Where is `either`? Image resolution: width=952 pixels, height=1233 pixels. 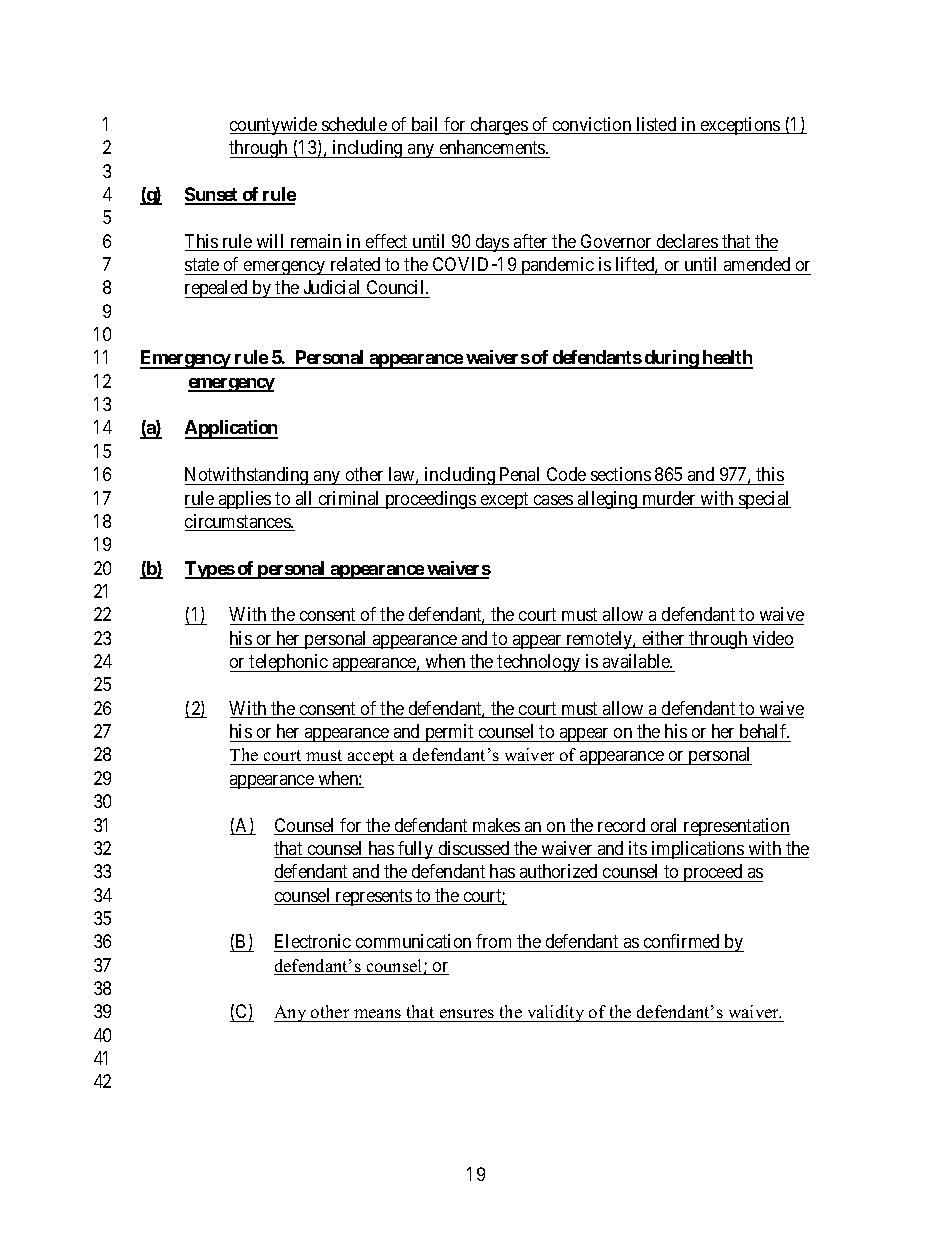 either is located at coordinates (663, 639).
